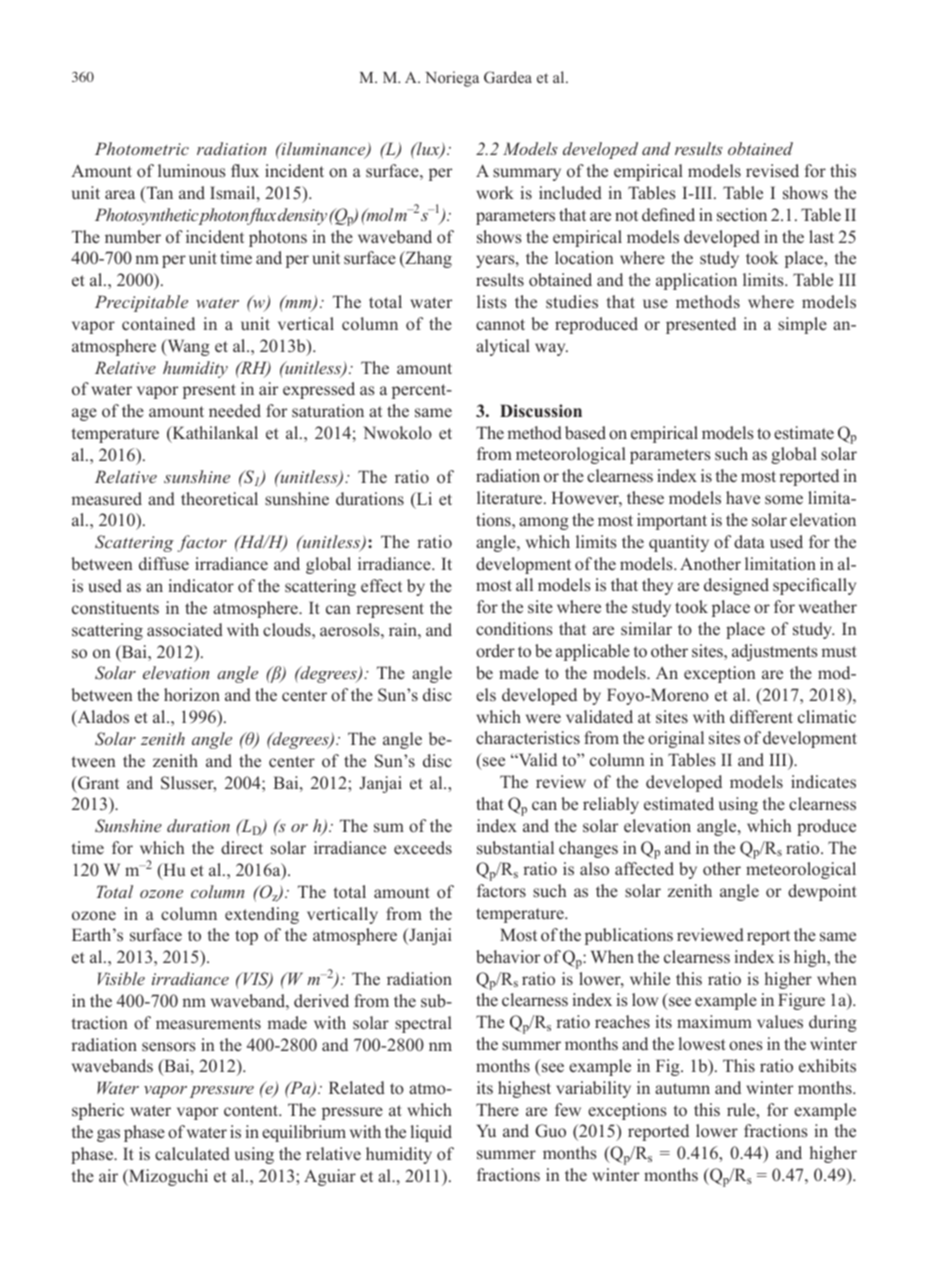 This image has width=952, height=1262. What do you see at coordinates (682, 1088) in the image?
I see `autumn` at bounding box center [682, 1088].
